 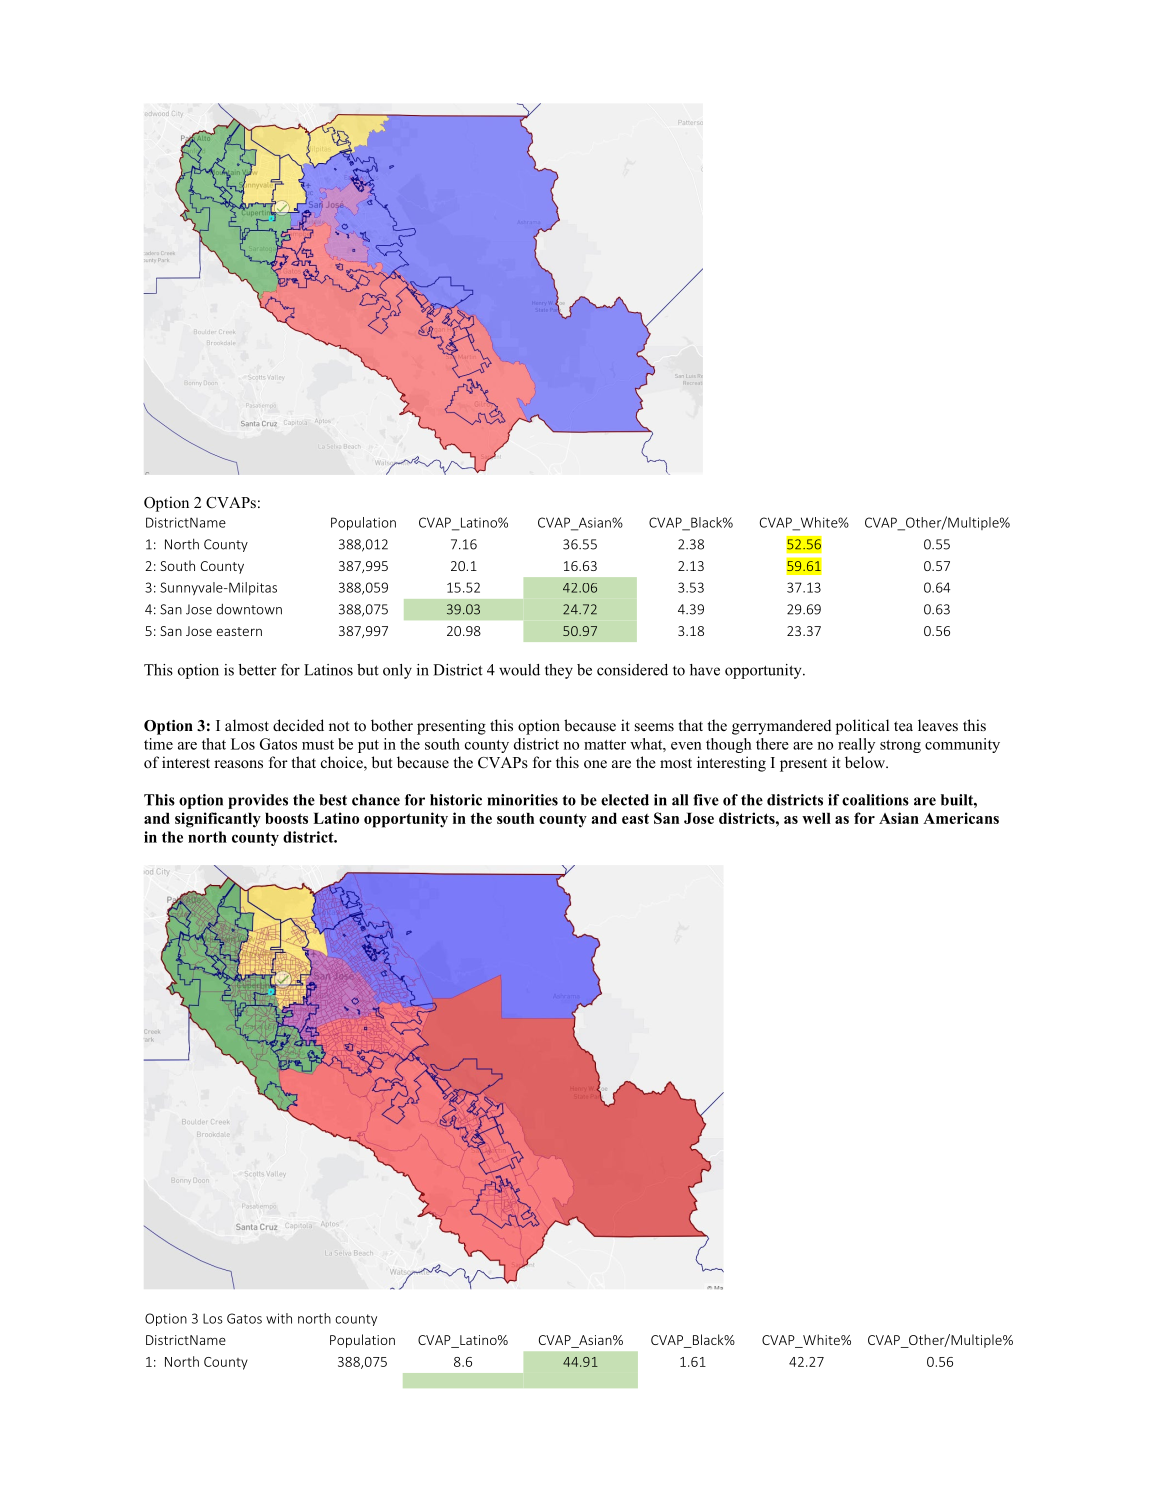 What do you see at coordinates (961, 818) in the document?
I see `Americans` at bounding box center [961, 818].
